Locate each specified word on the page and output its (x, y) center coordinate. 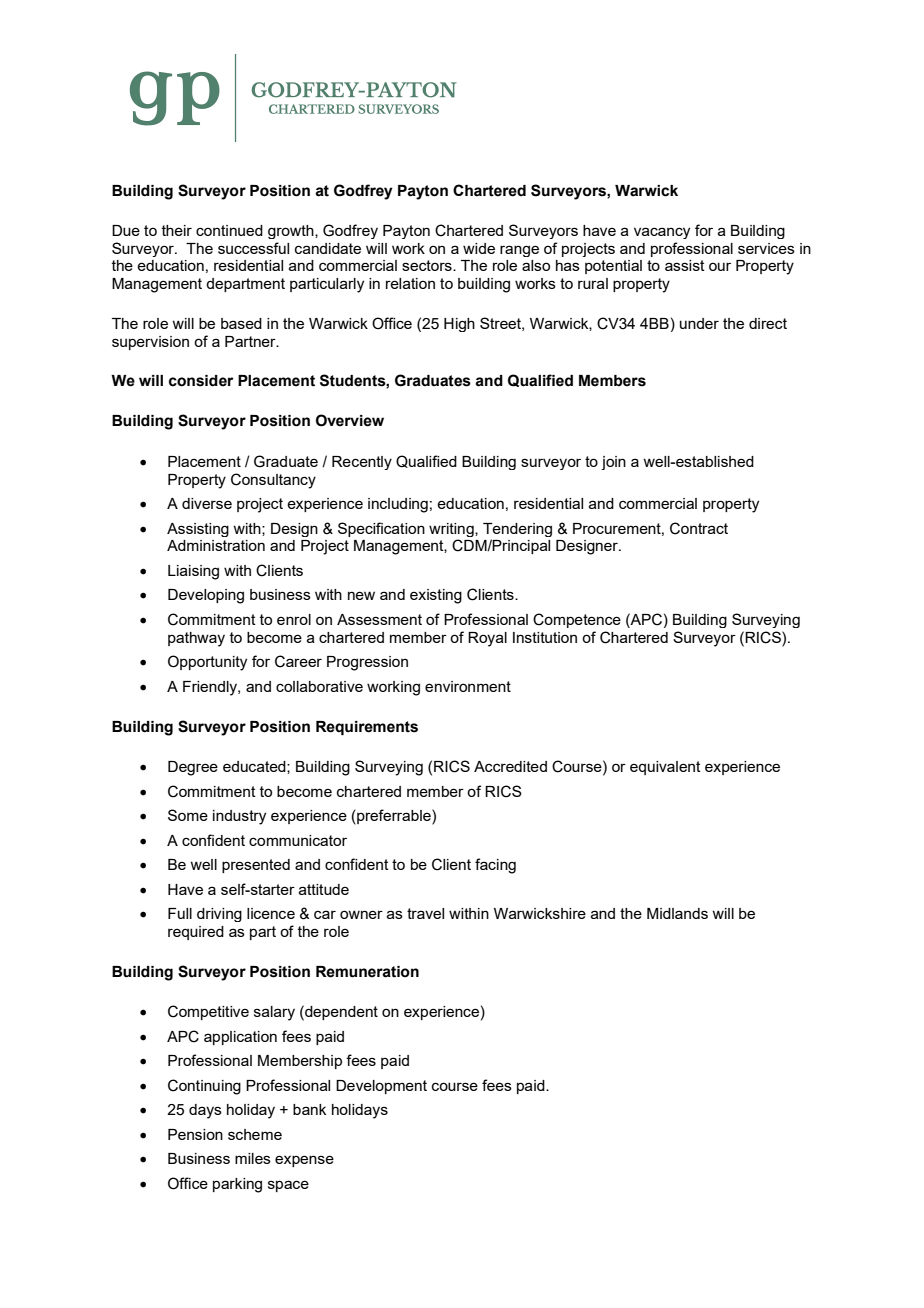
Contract (699, 528)
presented (256, 866)
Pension (195, 1134)
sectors (428, 265)
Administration (216, 545)
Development (381, 1087)
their (177, 230)
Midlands (677, 913)
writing (452, 530)
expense (304, 1161)
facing (495, 866)
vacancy (662, 233)
